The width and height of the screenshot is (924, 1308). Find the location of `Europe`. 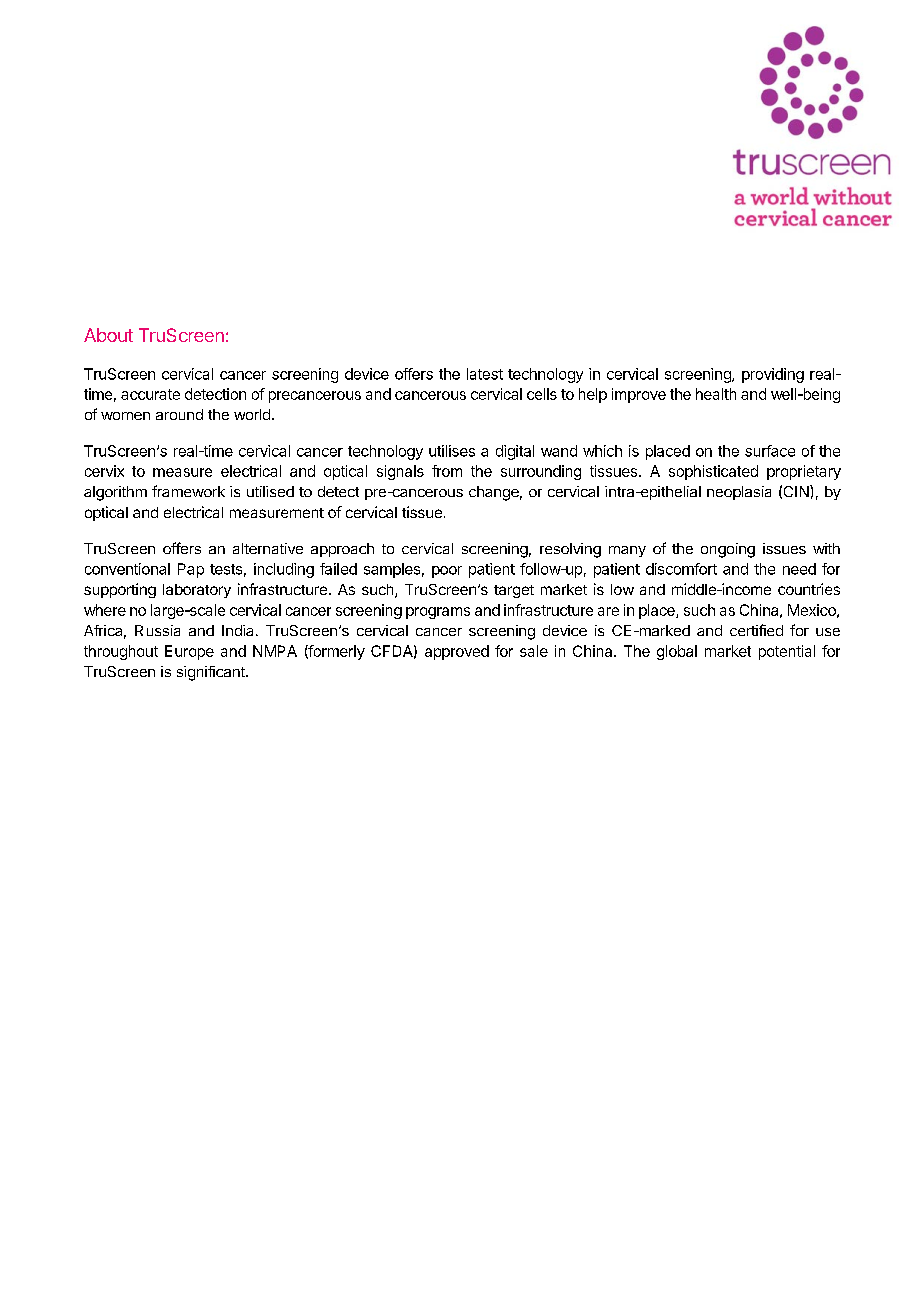

Europe is located at coordinates (189, 652).
